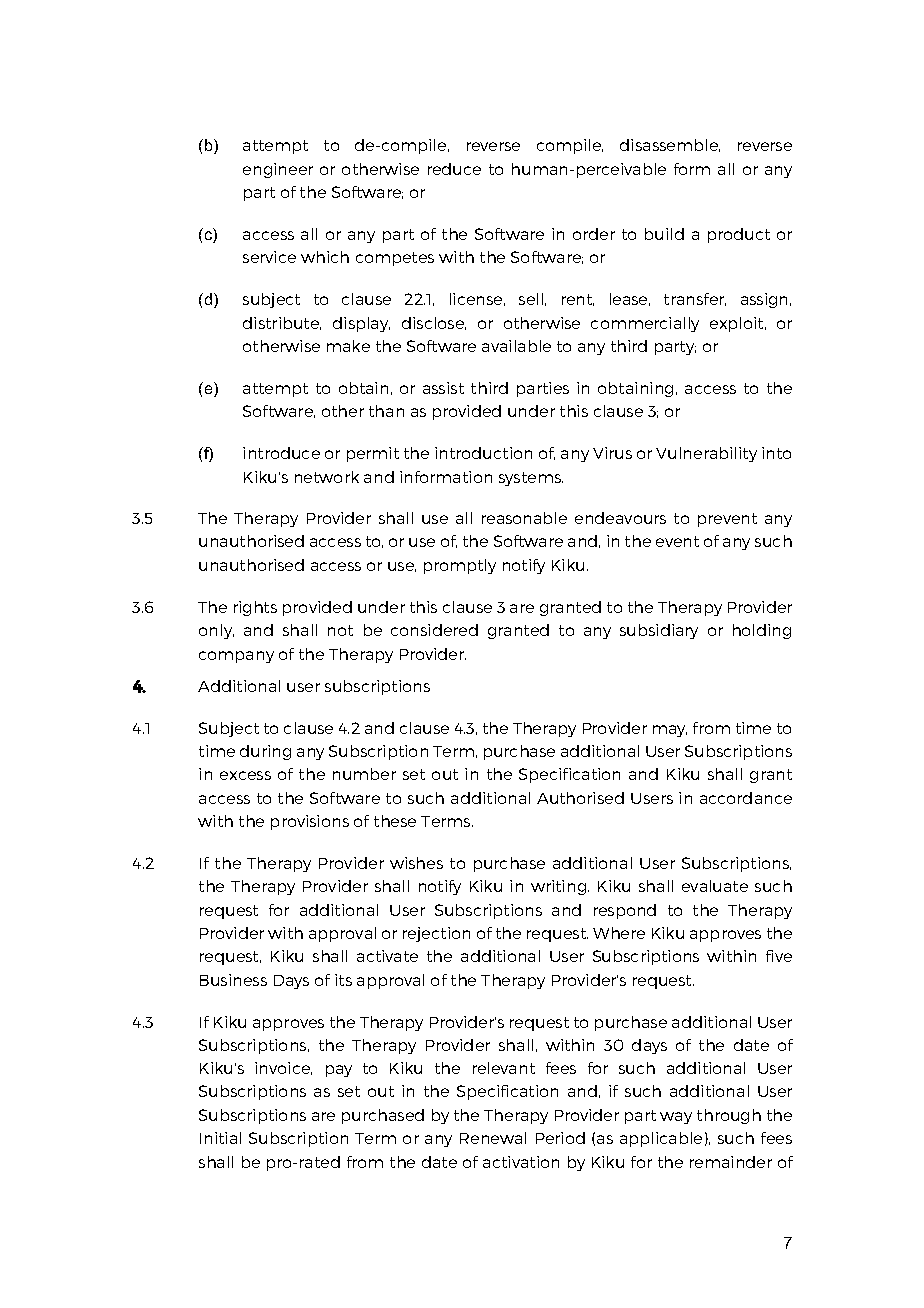 The width and height of the screenshot is (924, 1308). What do you see at coordinates (454, 169) in the screenshot?
I see `reduce` at bounding box center [454, 169].
